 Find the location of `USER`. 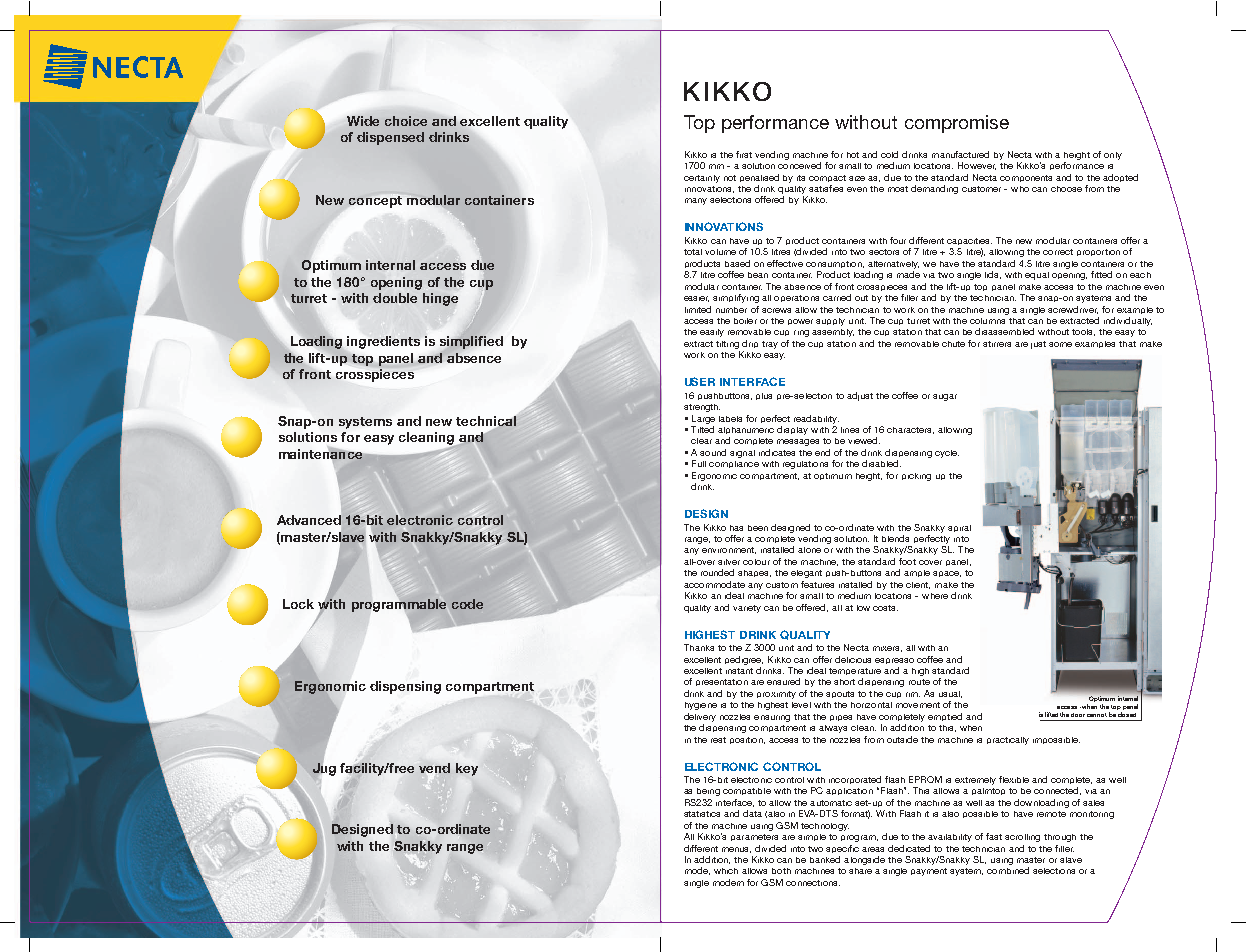

USER is located at coordinates (700, 381).
